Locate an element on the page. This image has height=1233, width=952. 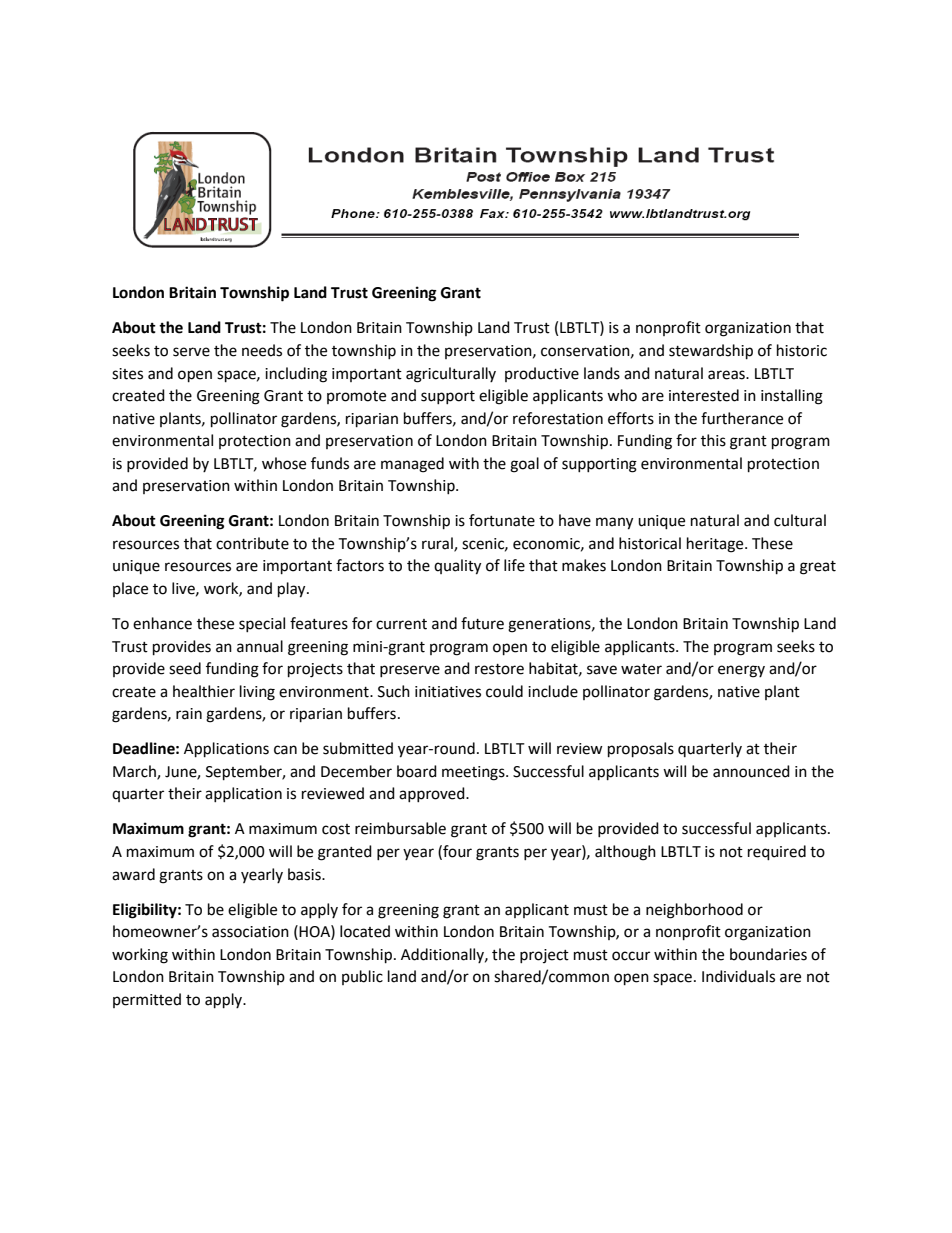
announced is located at coordinates (751, 771).
